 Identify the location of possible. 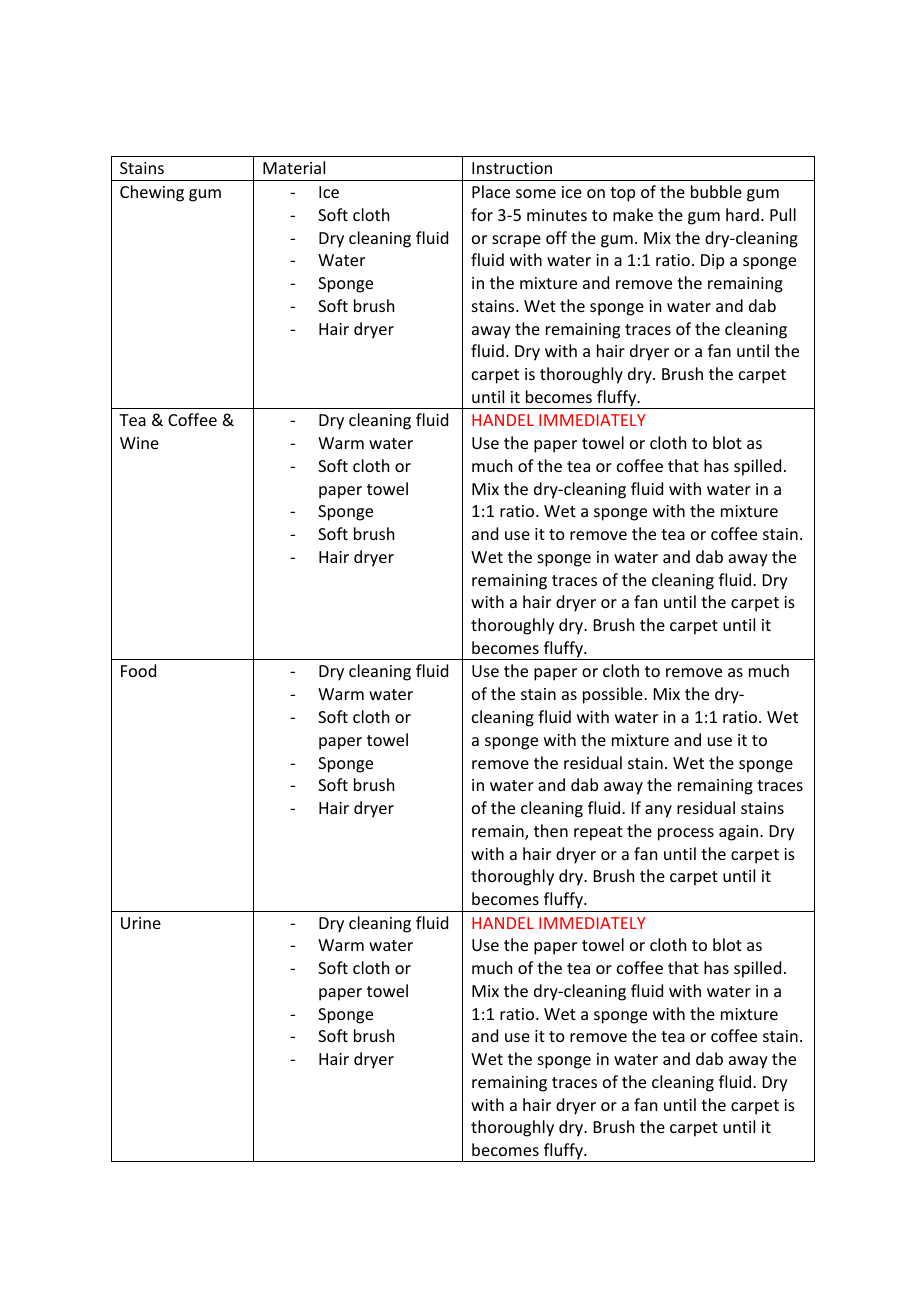
(614, 695).
